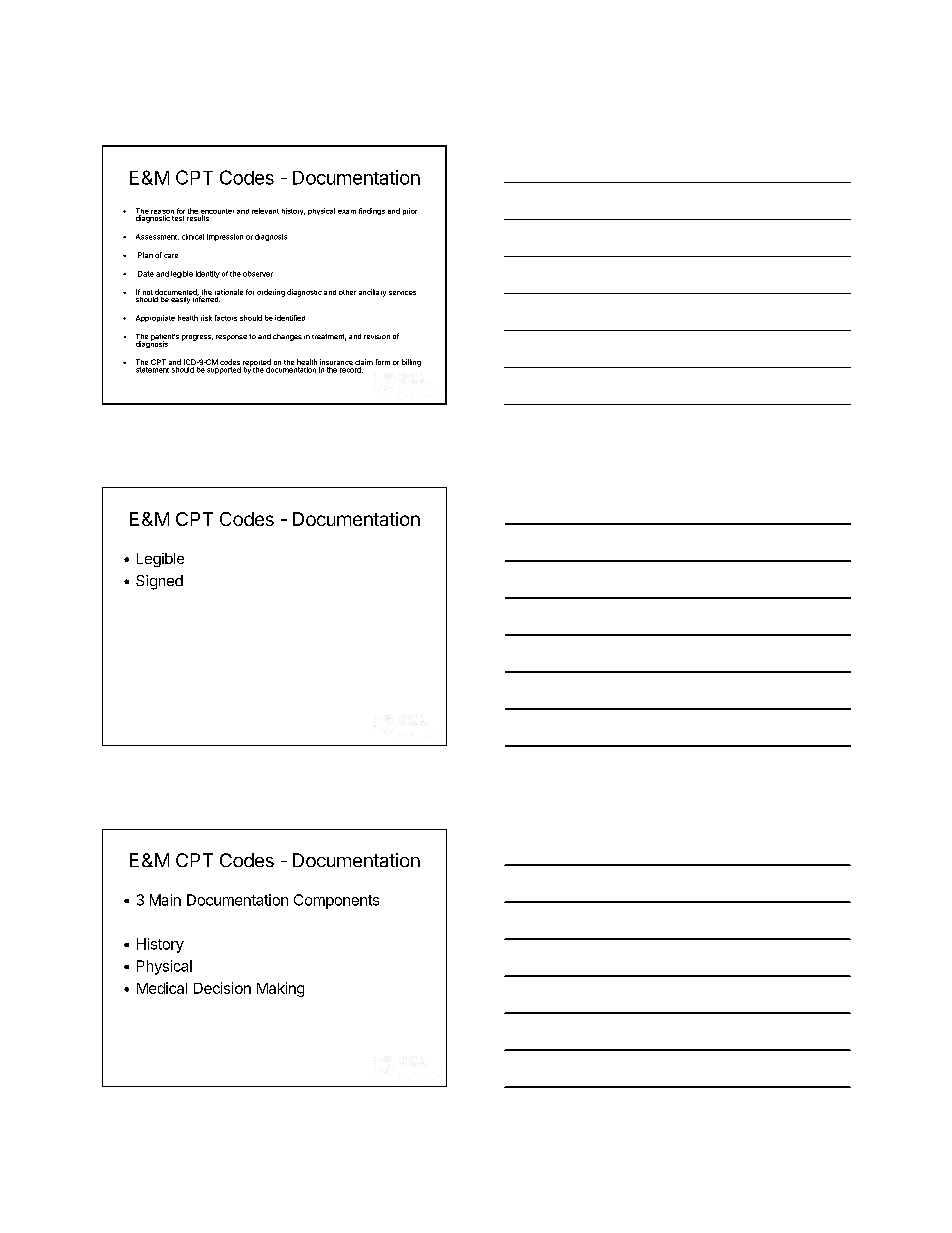 Image resolution: width=952 pixels, height=1233 pixels. I want to click on test, so click(178, 218).
